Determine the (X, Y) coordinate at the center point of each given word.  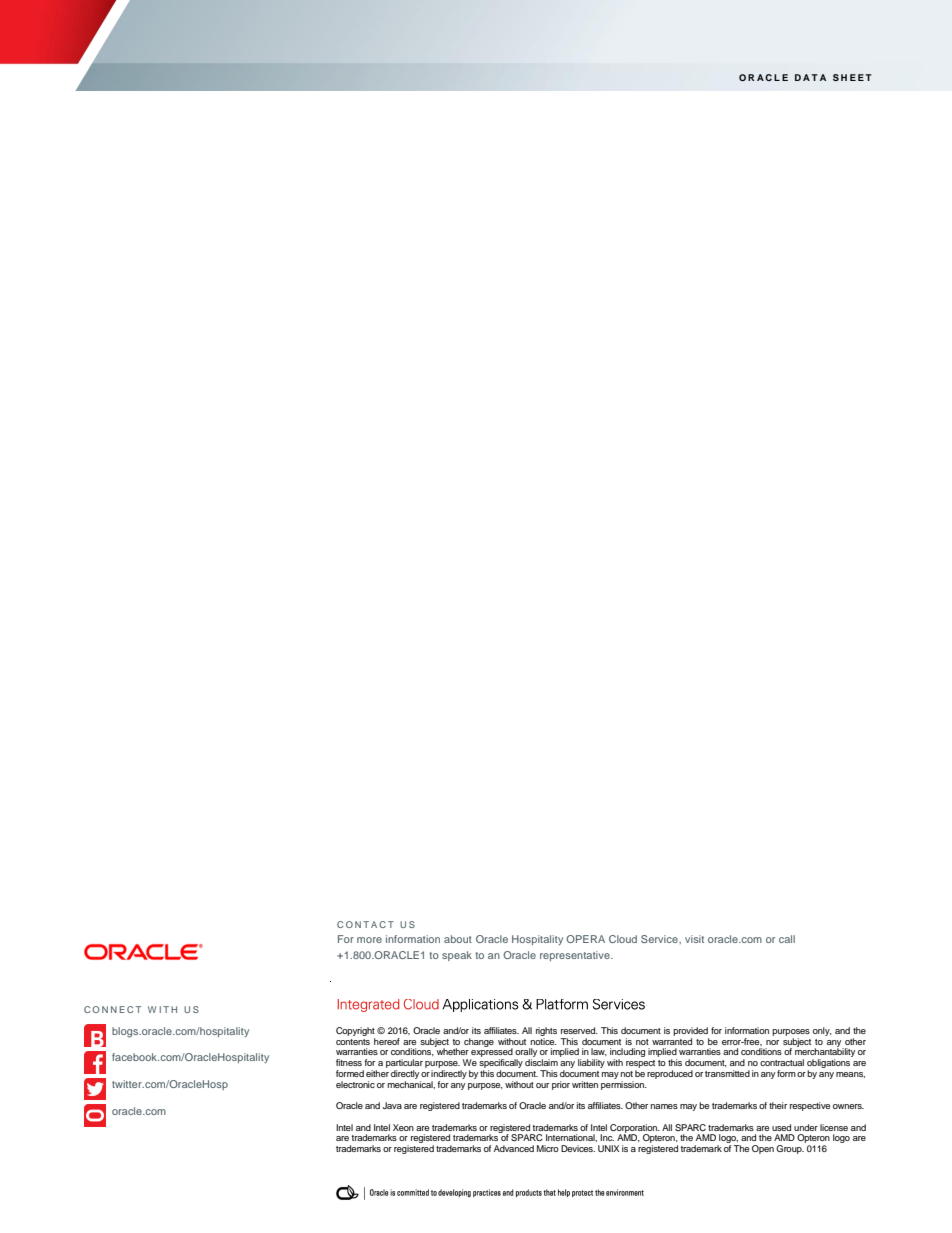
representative (576, 956)
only (822, 1031)
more (369, 940)
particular (404, 1065)
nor (772, 1042)
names (664, 1106)
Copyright (355, 1033)
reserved (579, 1030)
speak (457, 956)
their (778, 1105)
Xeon (403, 1127)
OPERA (585, 939)
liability (591, 1063)
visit (694, 939)
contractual (782, 1062)
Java (392, 1105)
